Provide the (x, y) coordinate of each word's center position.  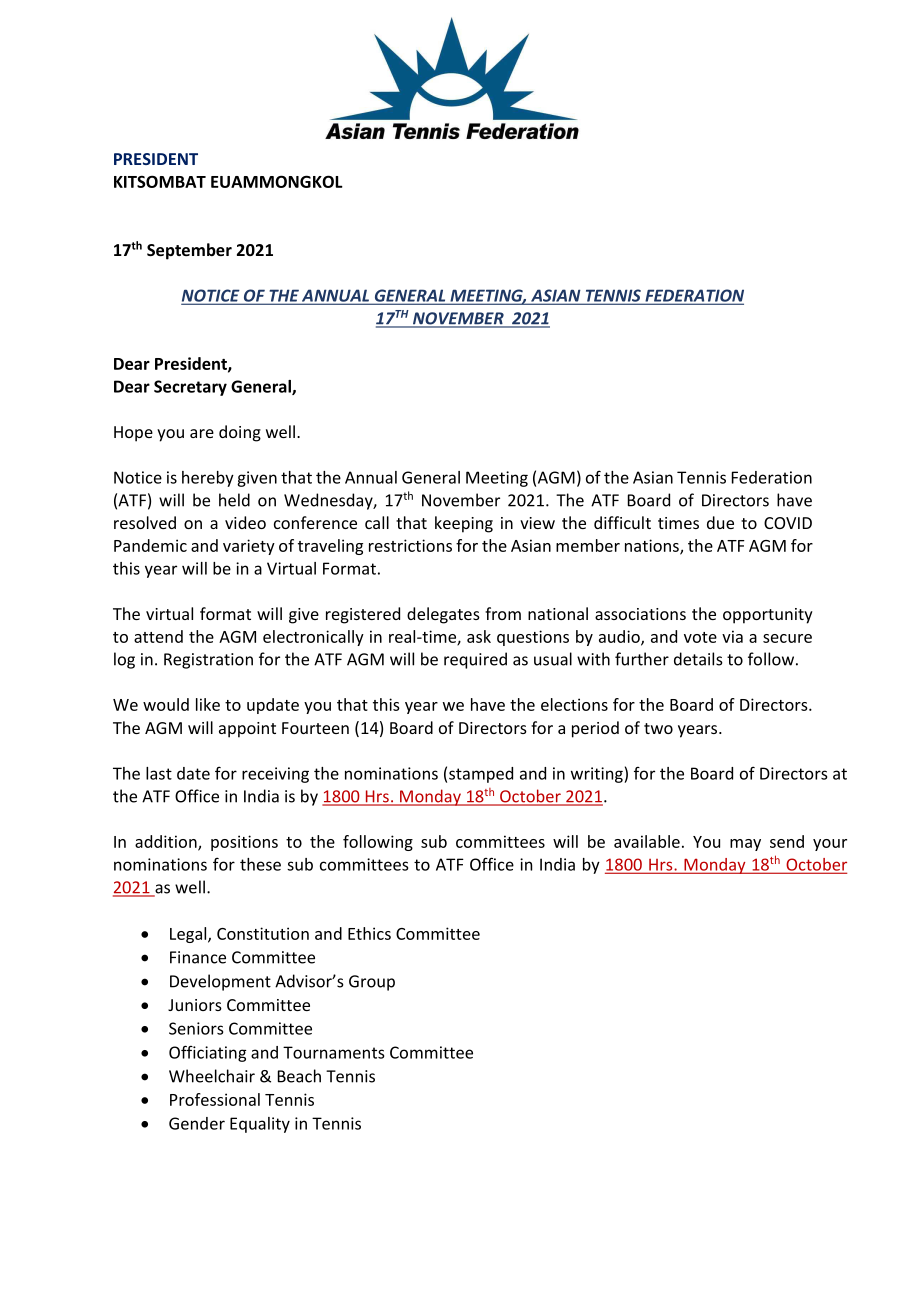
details (698, 659)
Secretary (190, 388)
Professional (215, 1099)
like (208, 704)
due (720, 522)
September (189, 251)
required (475, 660)
